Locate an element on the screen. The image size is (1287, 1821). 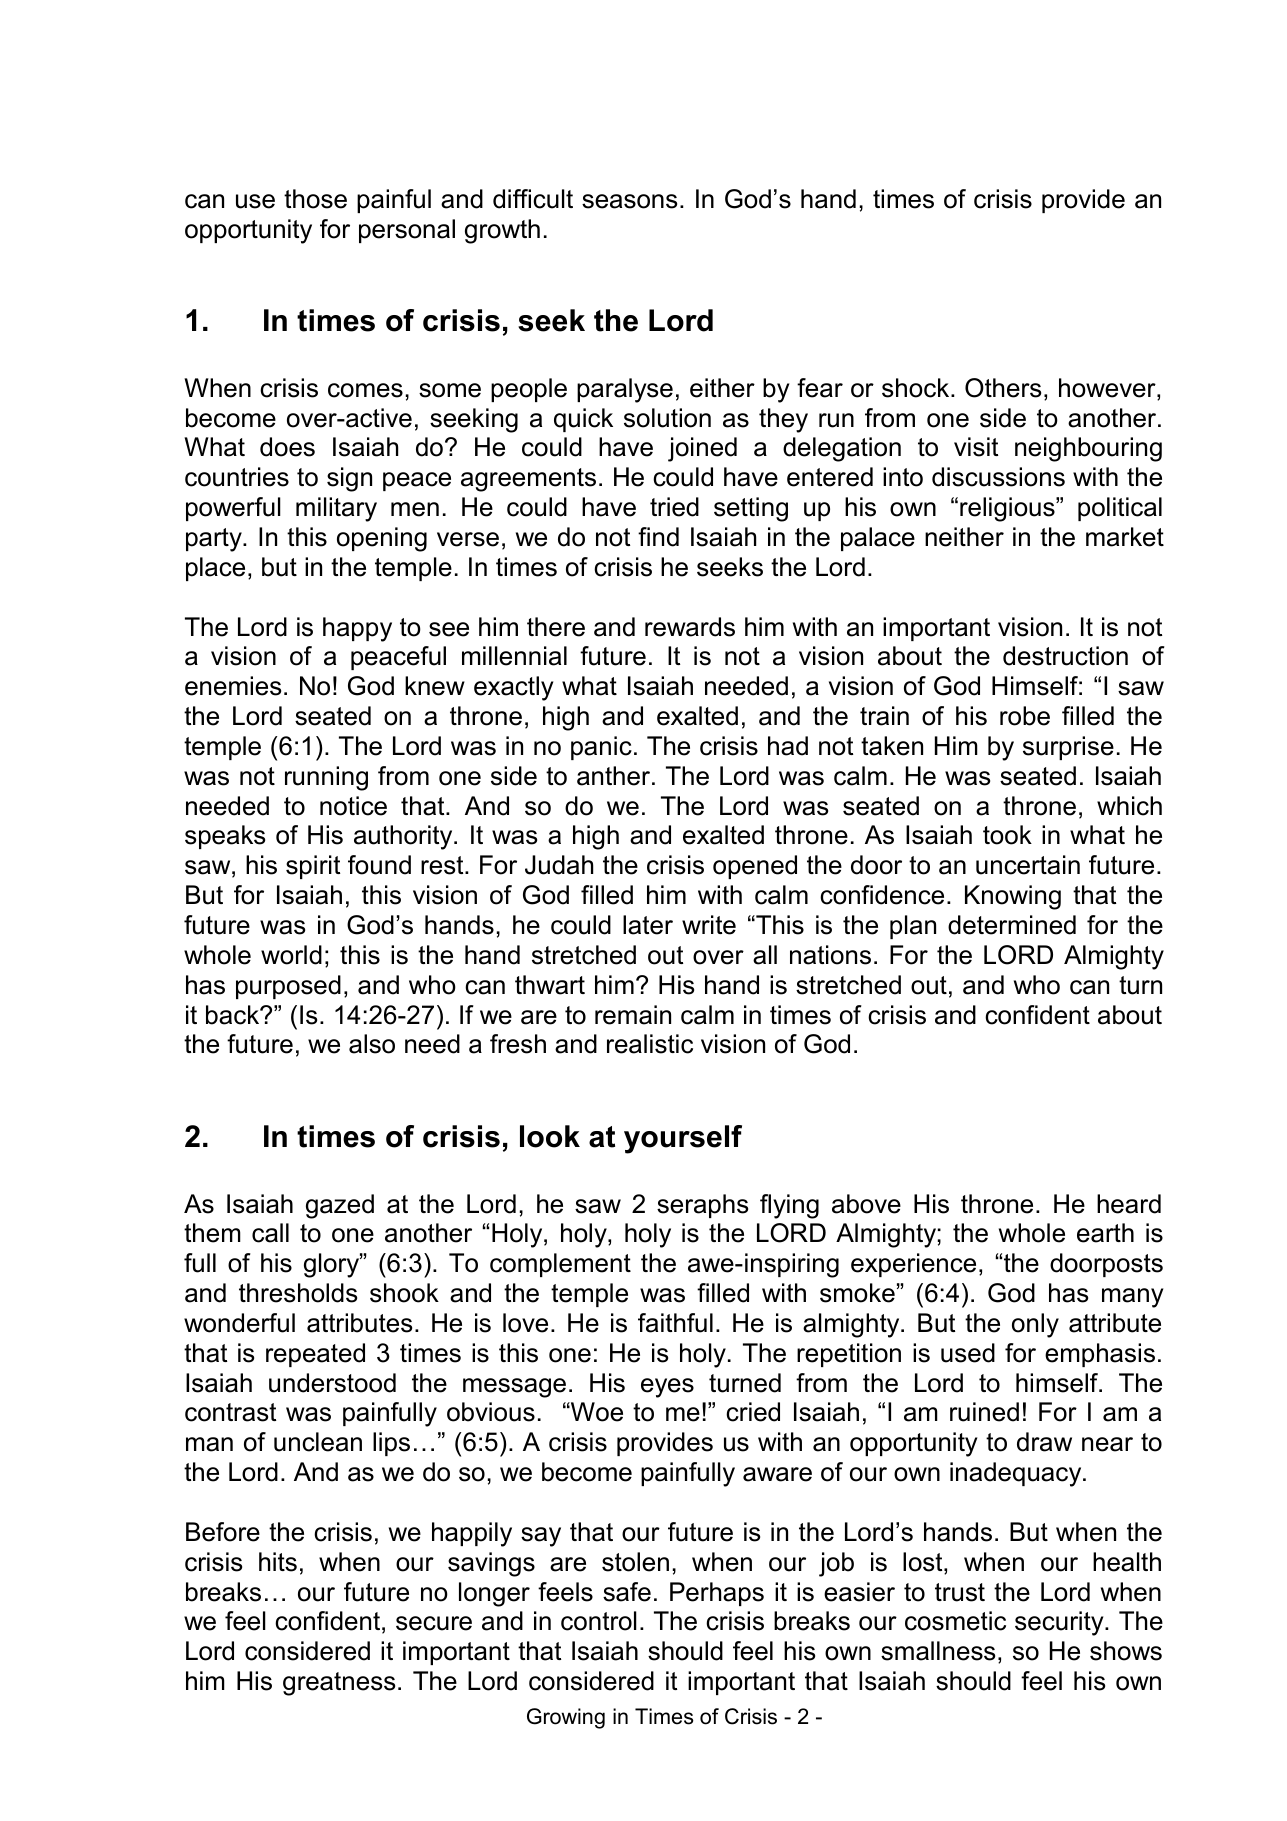
seasons is located at coordinates (629, 201).
